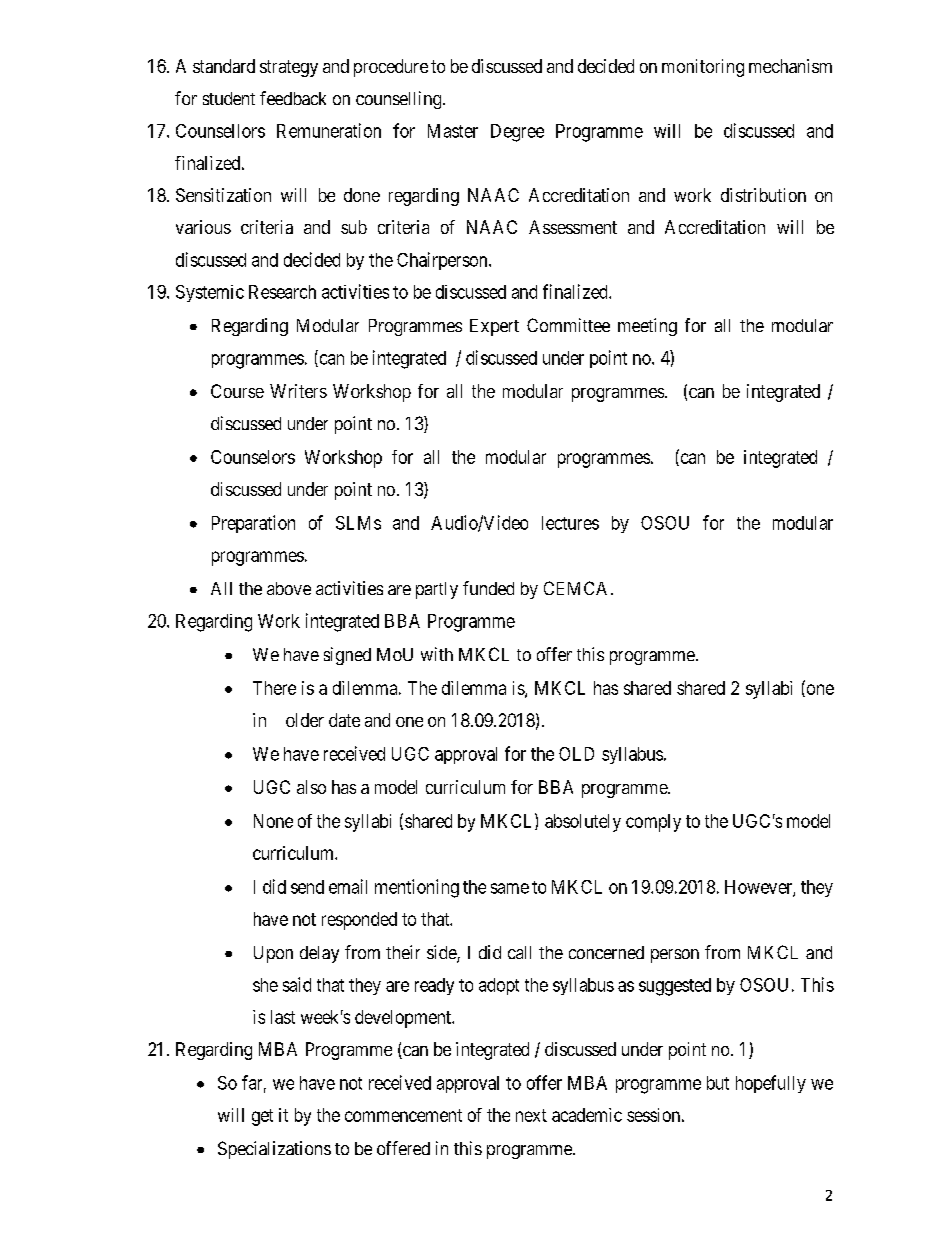  Describe the element at coordinates (771, 1084) in the screenshot. I see `hopefully` at that location.
